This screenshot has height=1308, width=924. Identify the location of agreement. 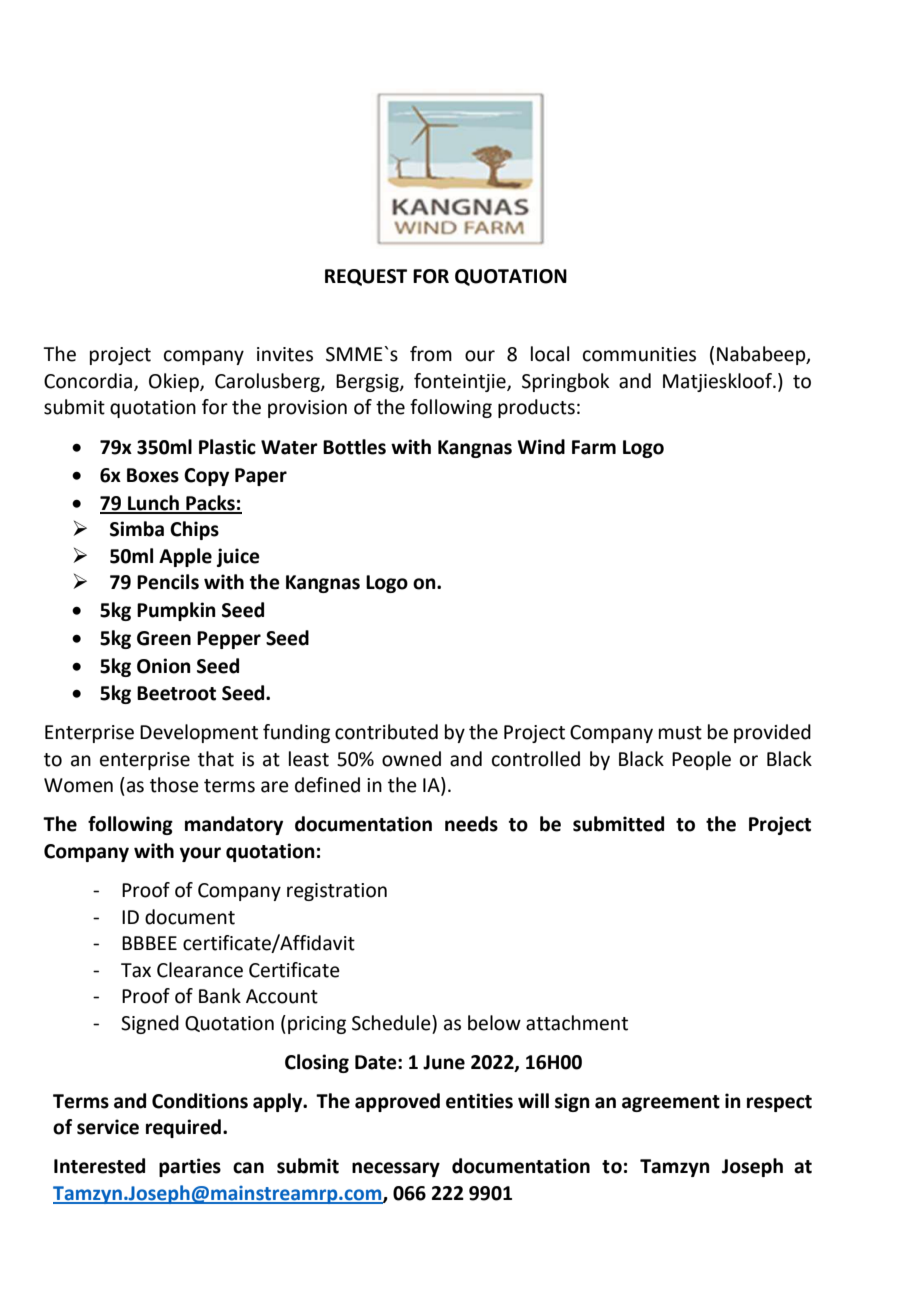
(671, 1103).
